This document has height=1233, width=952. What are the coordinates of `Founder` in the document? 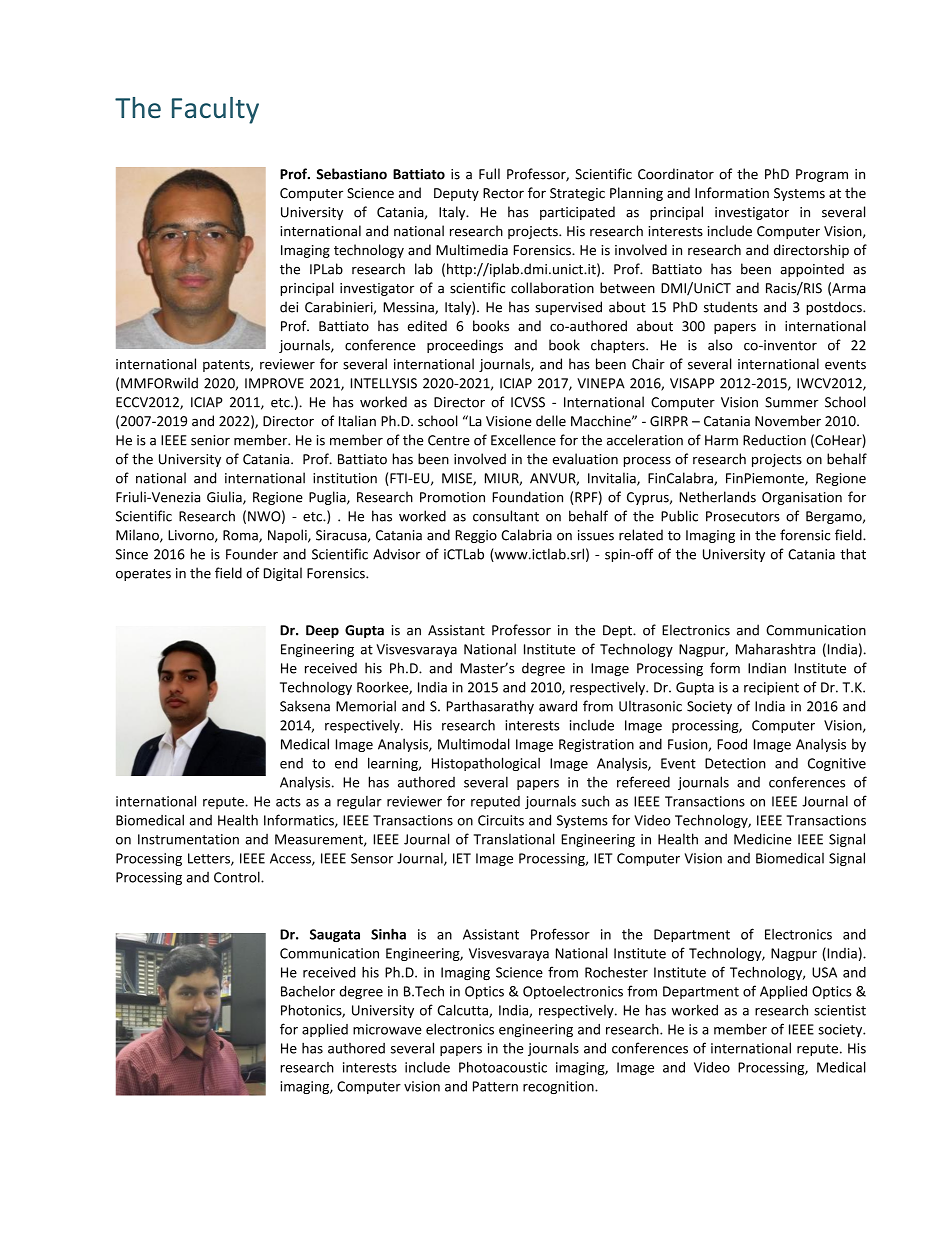 It's located at (252, 554).
